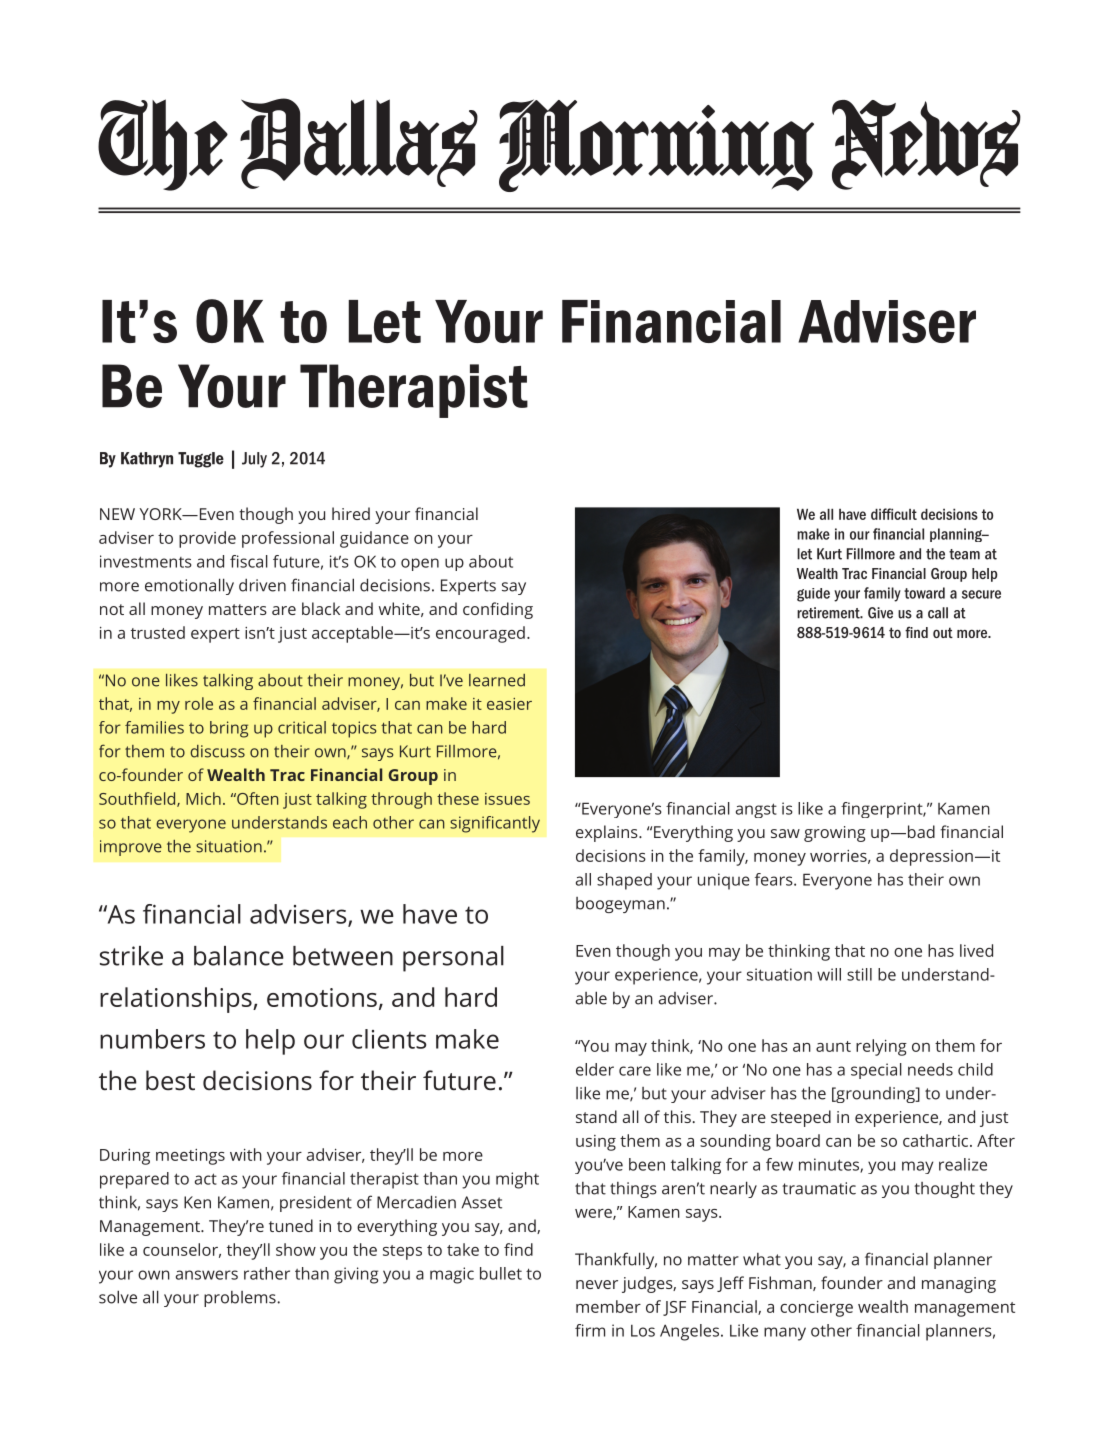 This page has height=1446, width=1117. Describe the element at coordinates (509, 704) in the page. I see `easier` at that location.
